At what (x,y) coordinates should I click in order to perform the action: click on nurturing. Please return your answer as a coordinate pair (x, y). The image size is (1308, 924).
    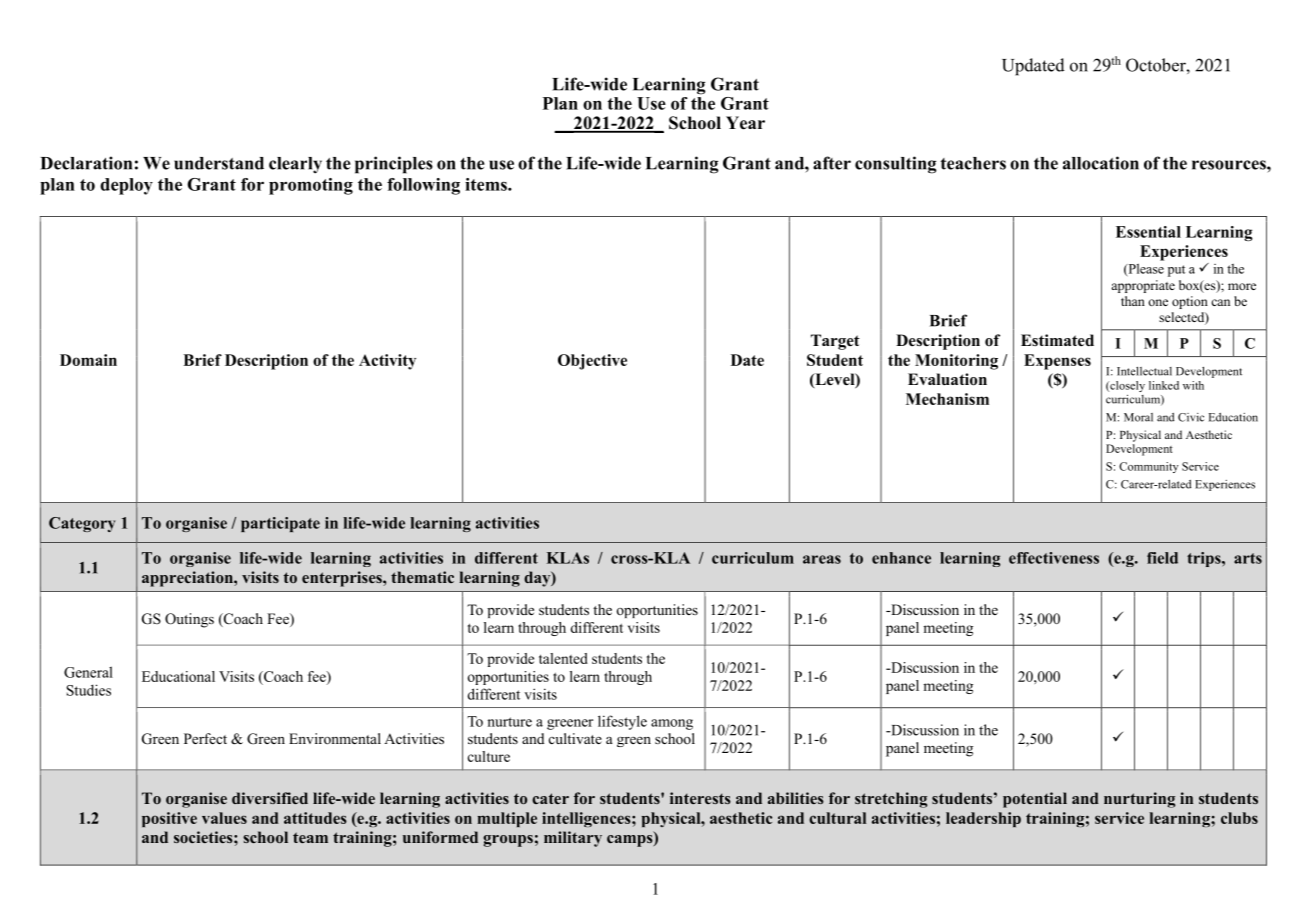
    Looking at the image, I should click on (1139, 800).
